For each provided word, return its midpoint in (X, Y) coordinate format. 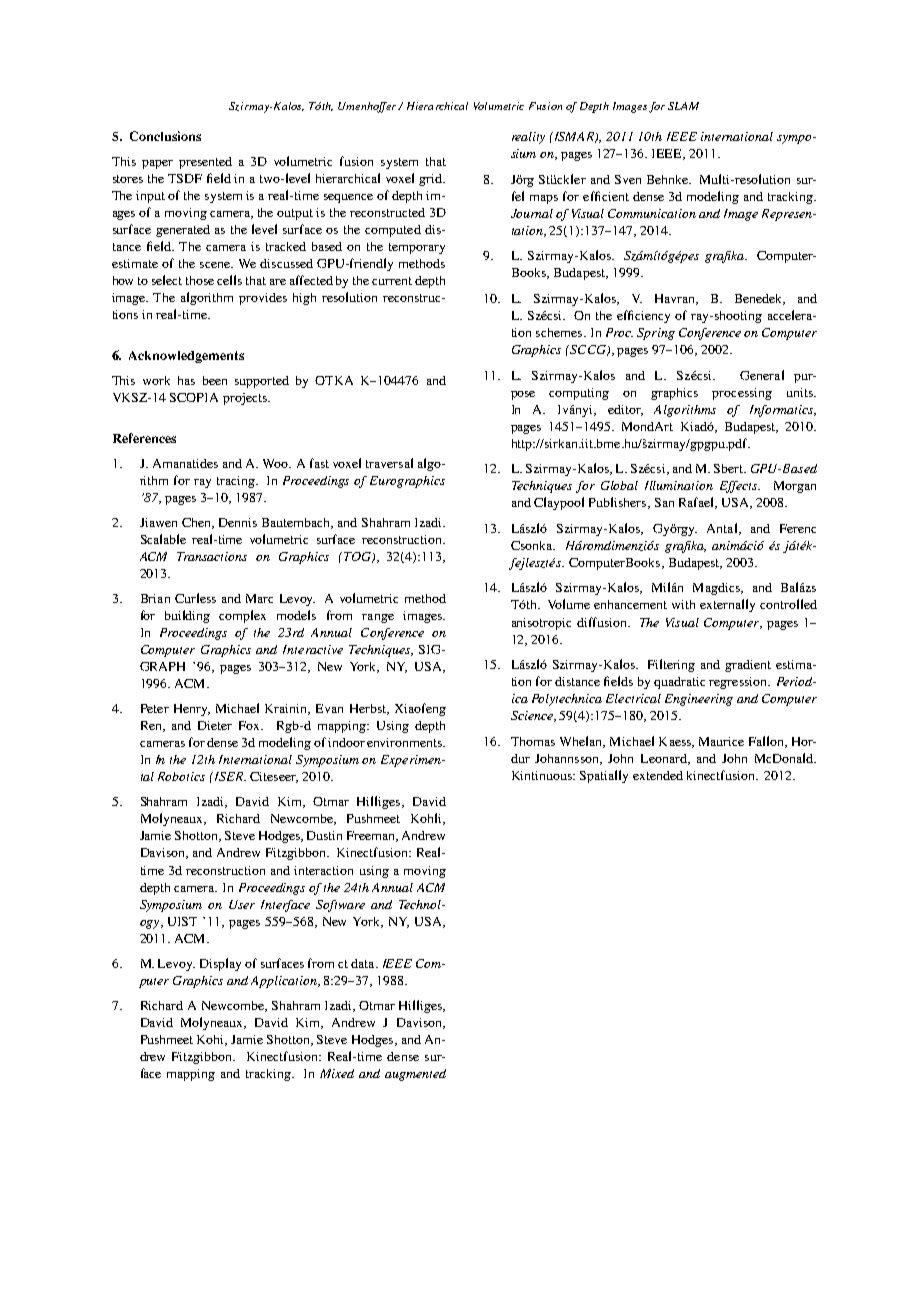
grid (432, 180)
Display (220, 964)
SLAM (683, 106)
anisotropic (541, 624)
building (187, 616)
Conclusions (165, 136)
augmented (415, 1075)
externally (727, 605)
